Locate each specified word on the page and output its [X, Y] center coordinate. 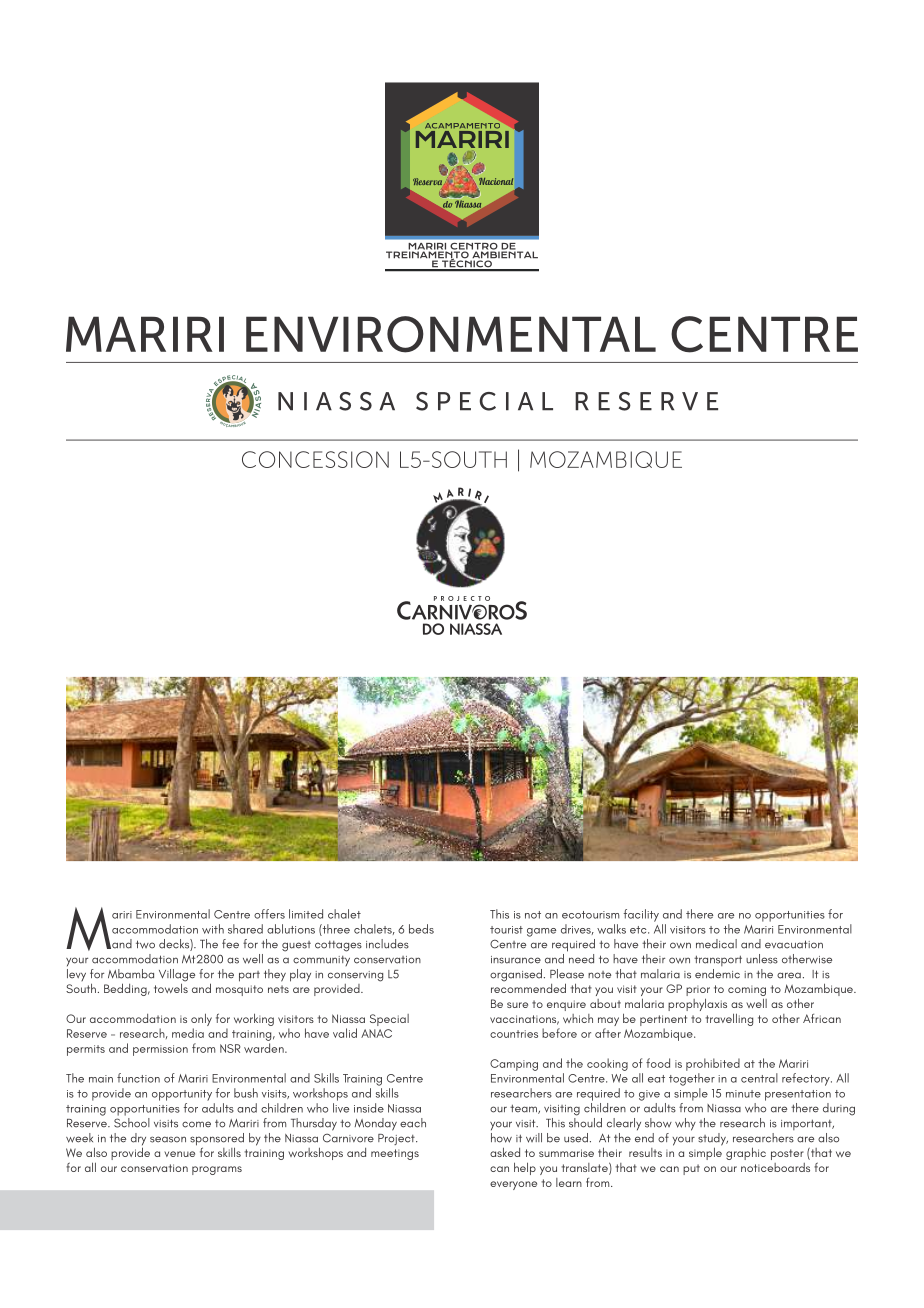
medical [716, 944]
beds [421, 929]
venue [179, 1154]
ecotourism [590, 915]
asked [505, 1152]
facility [641, 915]
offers [269, 914]
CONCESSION [315, 459]
